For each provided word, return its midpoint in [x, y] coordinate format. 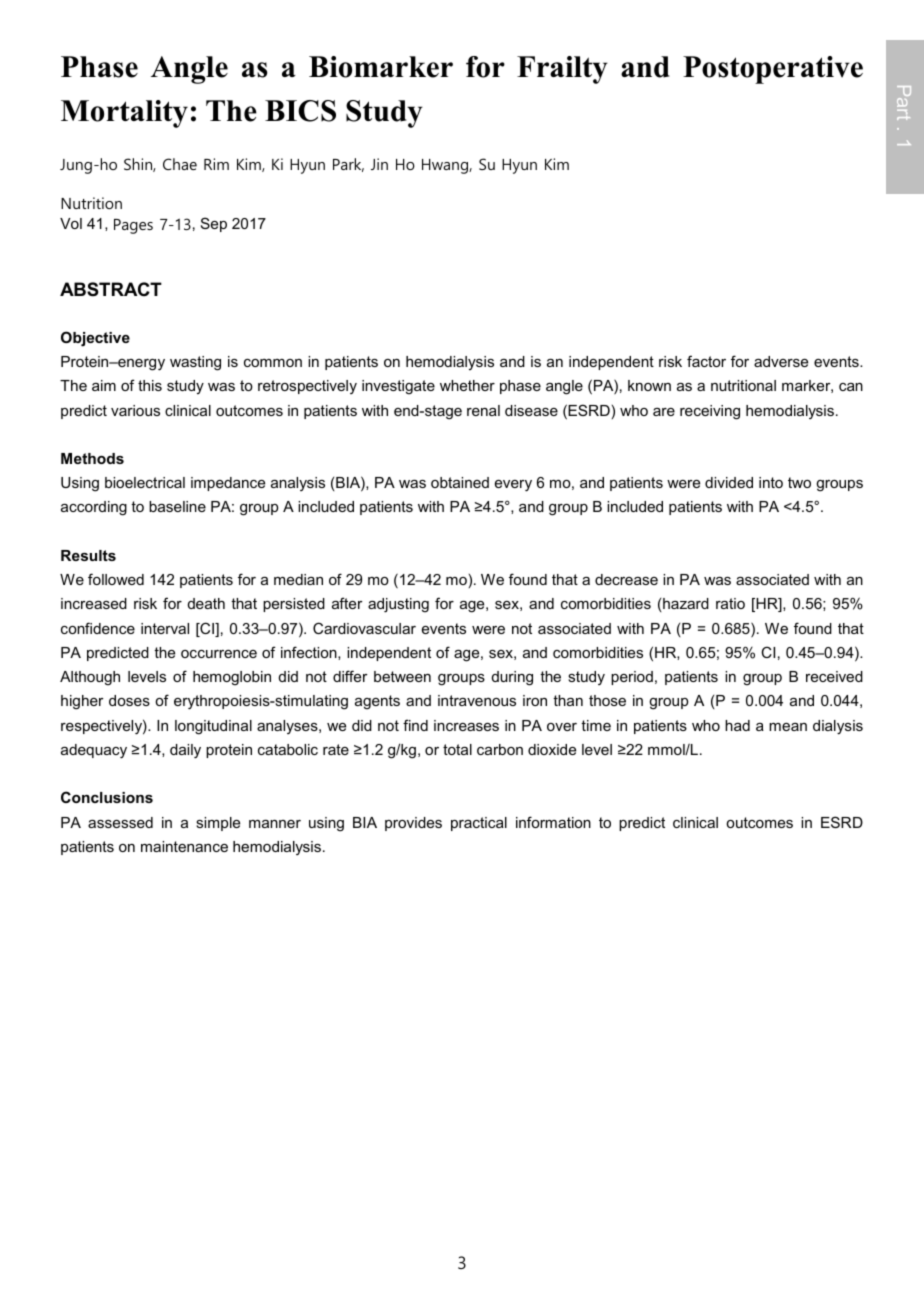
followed [116, 579]
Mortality [124, 114]
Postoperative [773, 70]
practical [479, 824]
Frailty [562, 70]
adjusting [398, 605]
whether [467, 385]
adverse [781, 361]
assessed [120, 822]
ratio [730, 603]
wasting [195, 363]
